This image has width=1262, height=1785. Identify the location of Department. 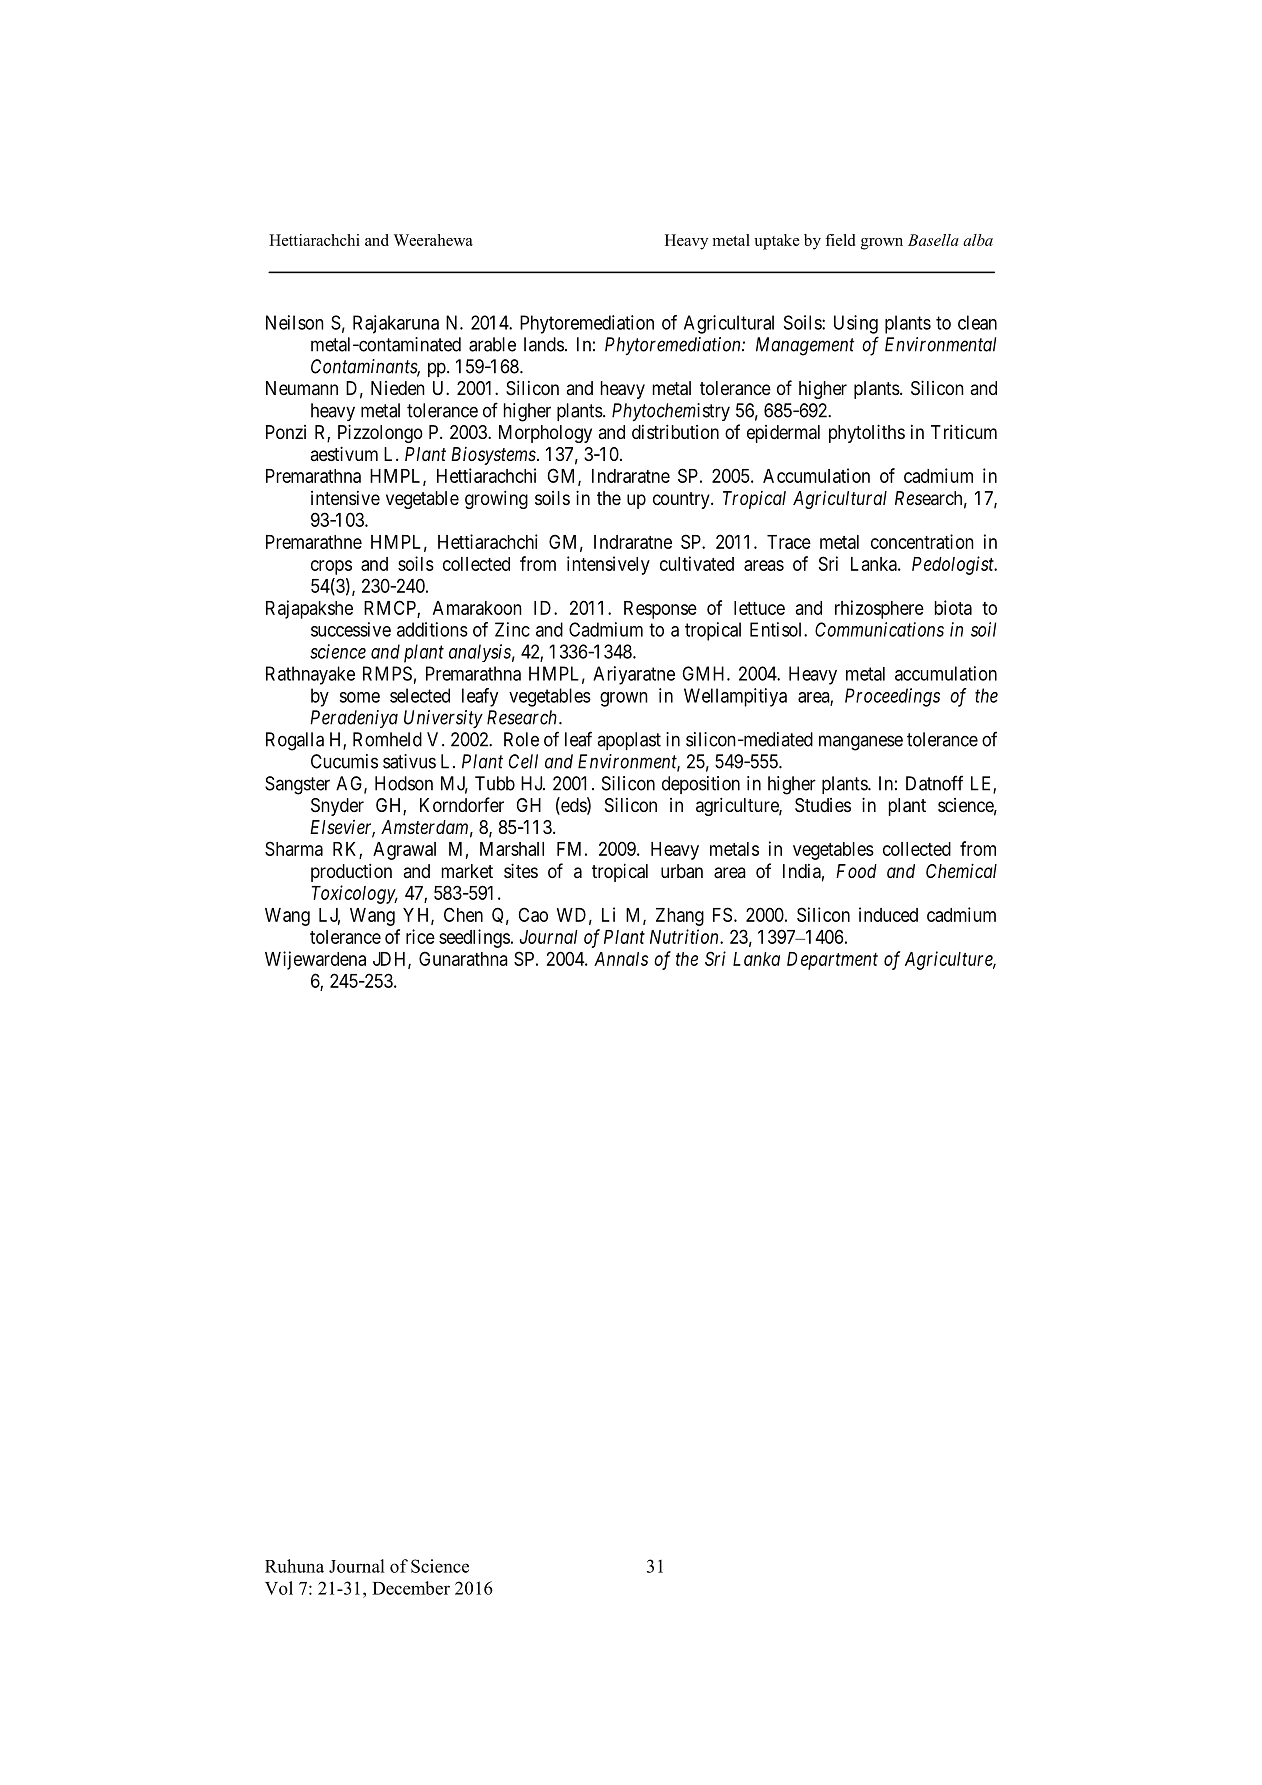
(832, 961).
